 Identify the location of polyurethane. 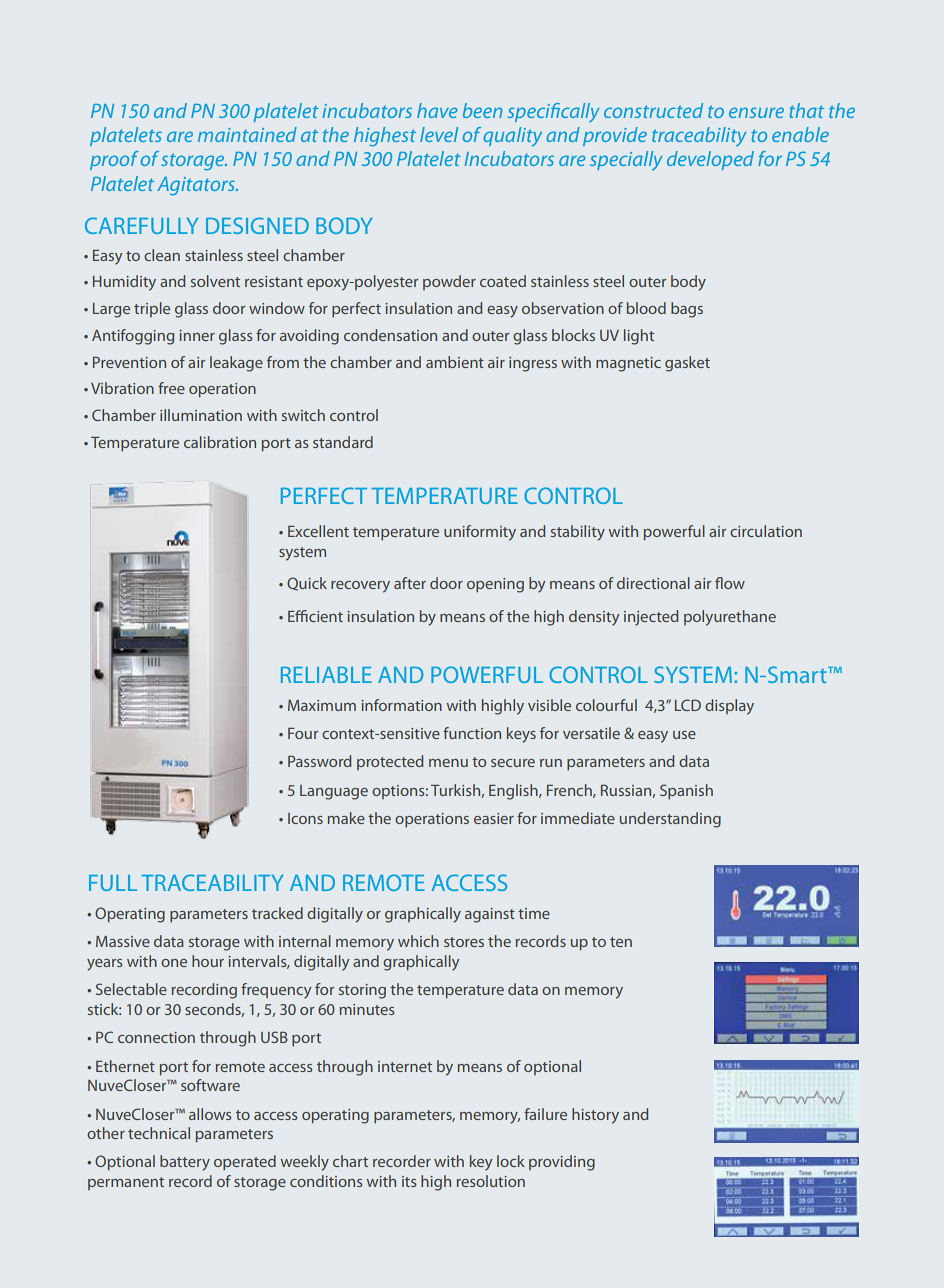
(730, 618).
